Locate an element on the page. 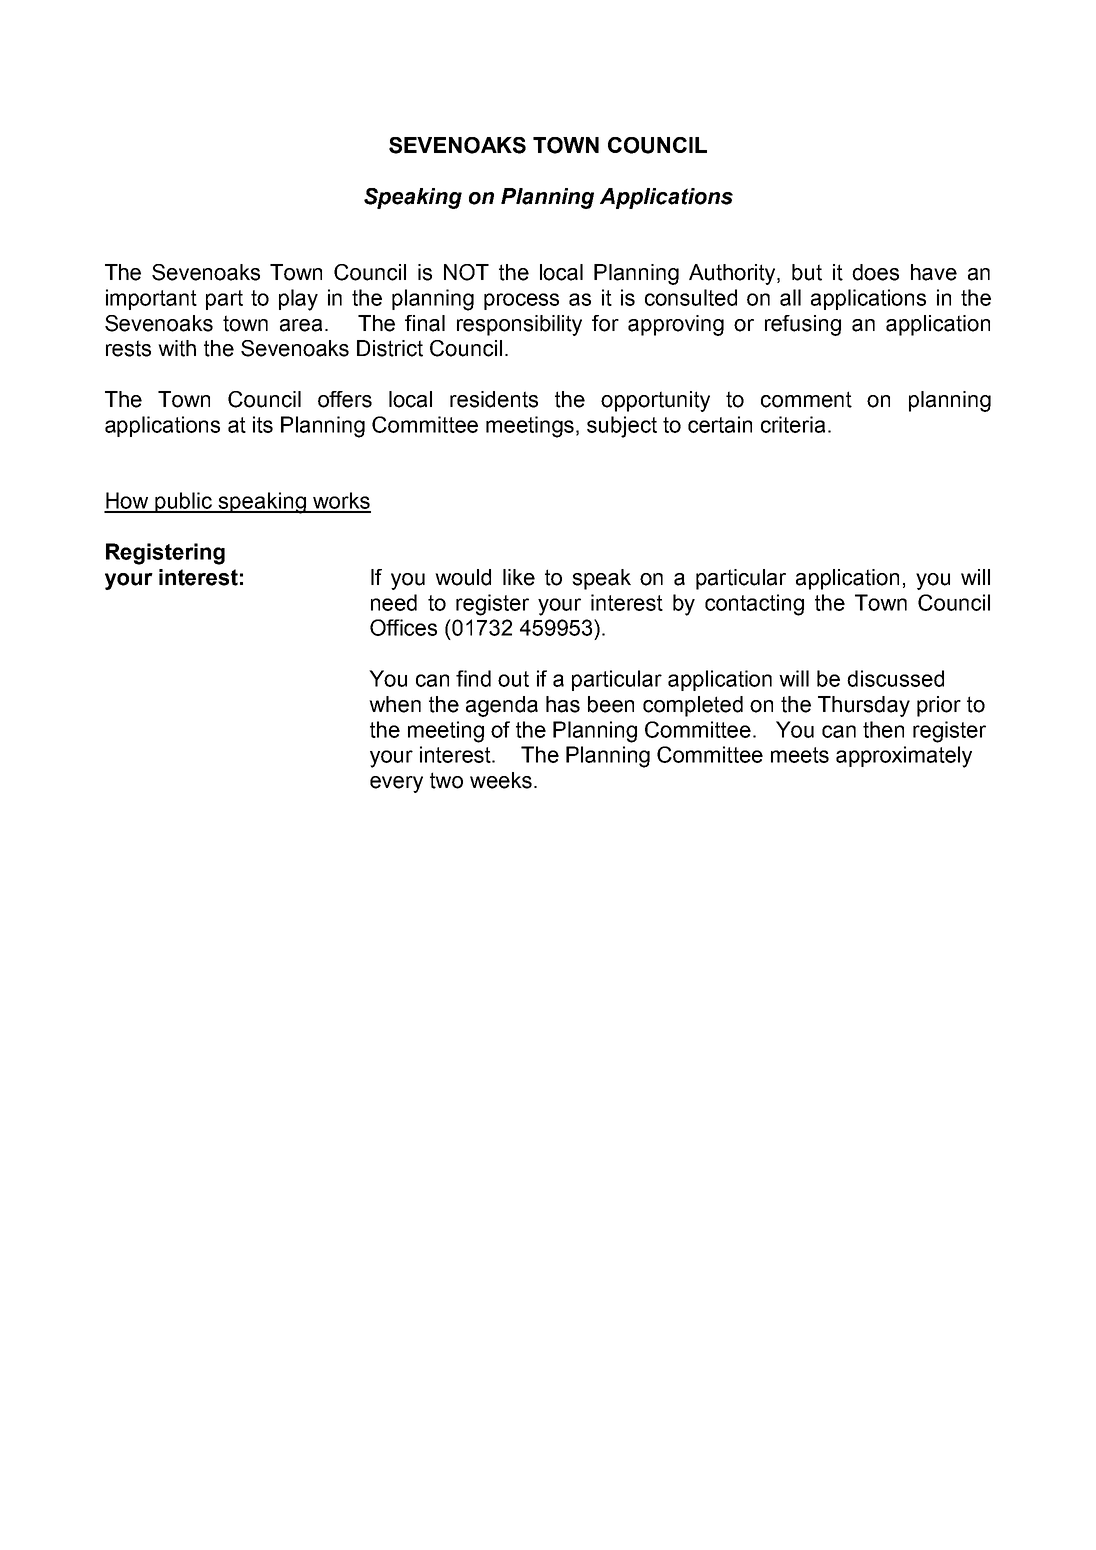  public is located at coordinates (184, 502).
